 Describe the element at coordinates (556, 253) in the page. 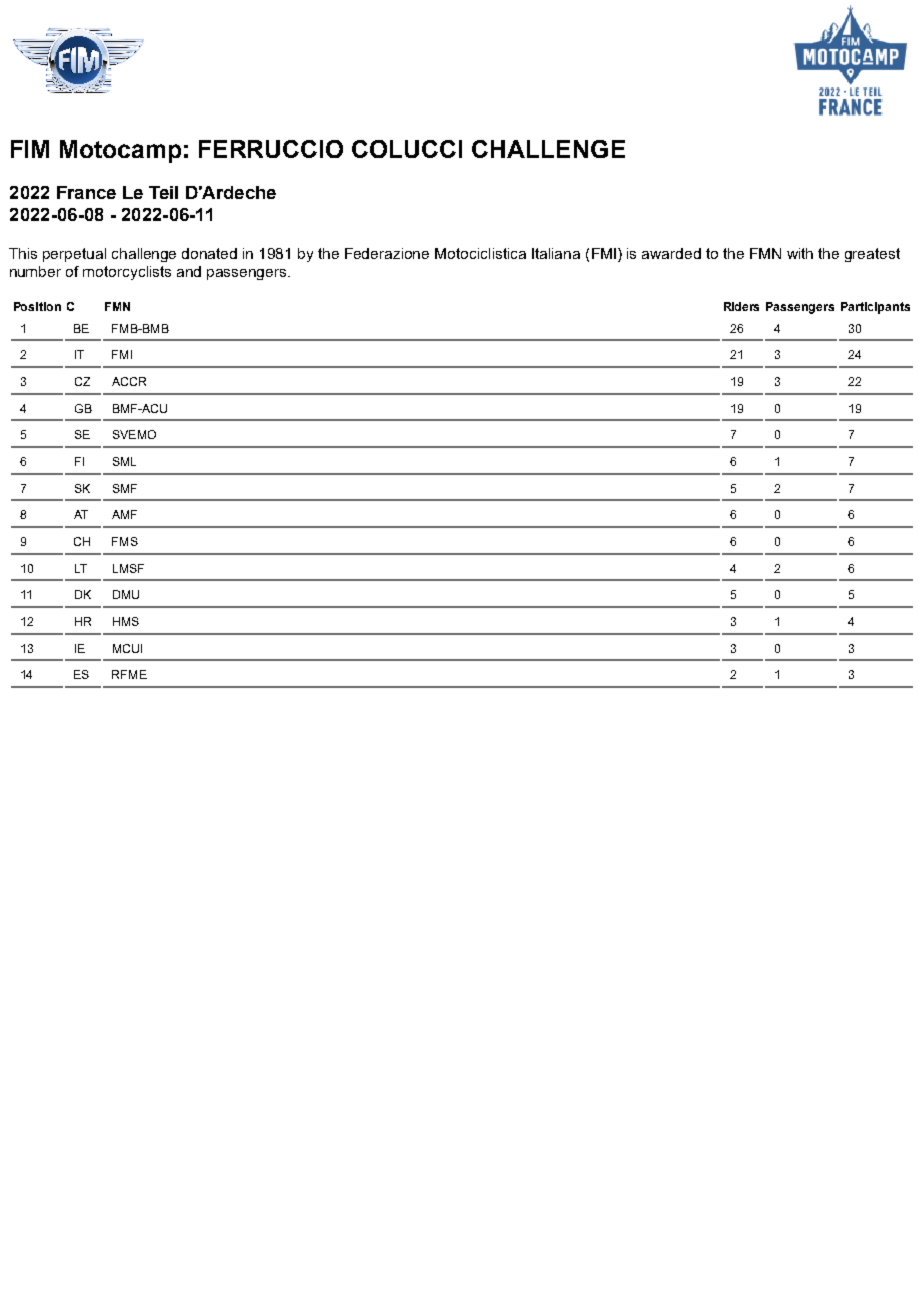

I see `Italiana` at that location.
